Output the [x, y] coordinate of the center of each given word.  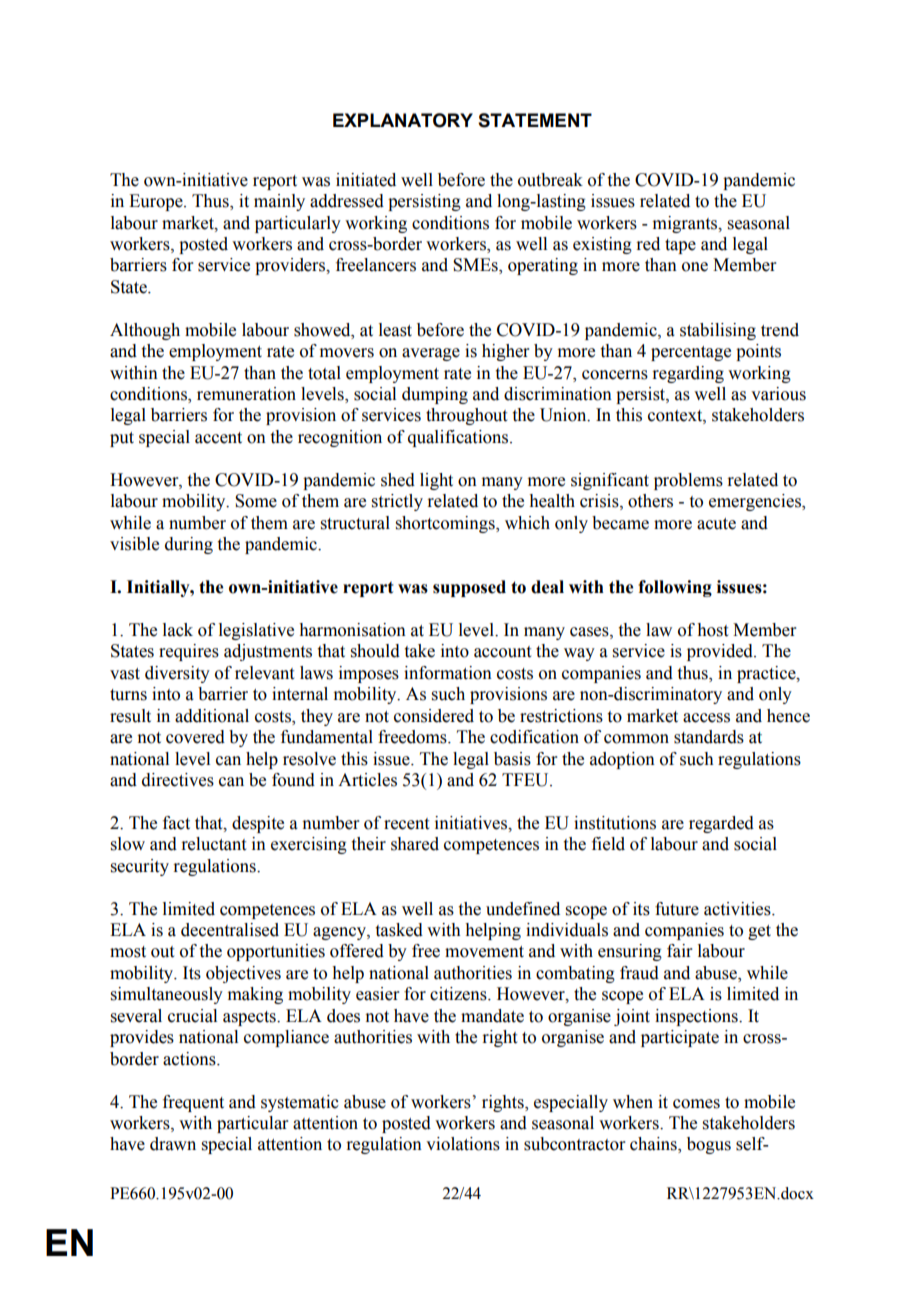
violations [463, 1144]
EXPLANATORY [403, 120]
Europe [157, 202]
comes [696, 1104]
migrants [686, 224]
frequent [193, 1103]
